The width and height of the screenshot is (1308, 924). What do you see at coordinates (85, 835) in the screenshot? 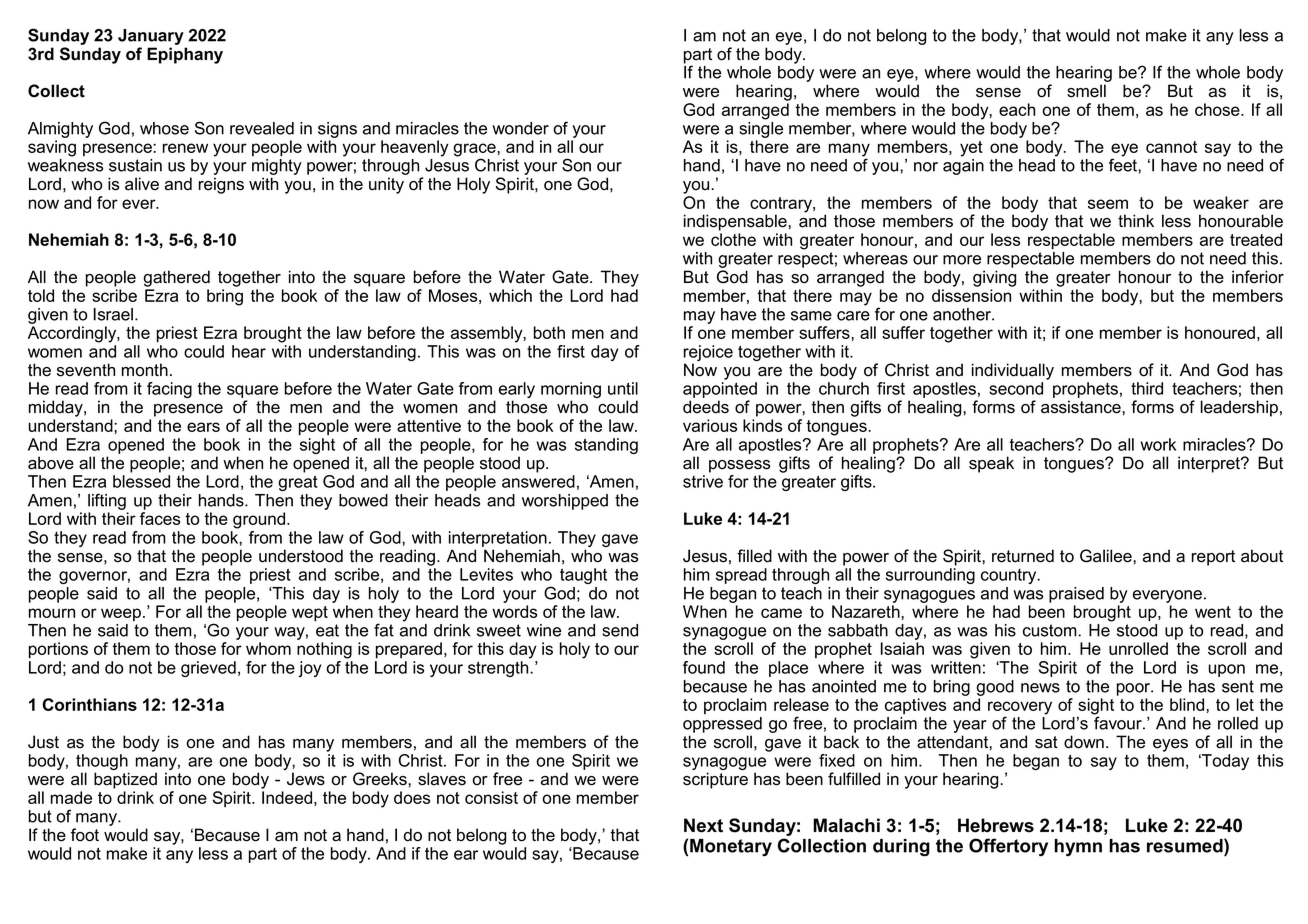
I see `foot` at bounding box center [85, 835].
